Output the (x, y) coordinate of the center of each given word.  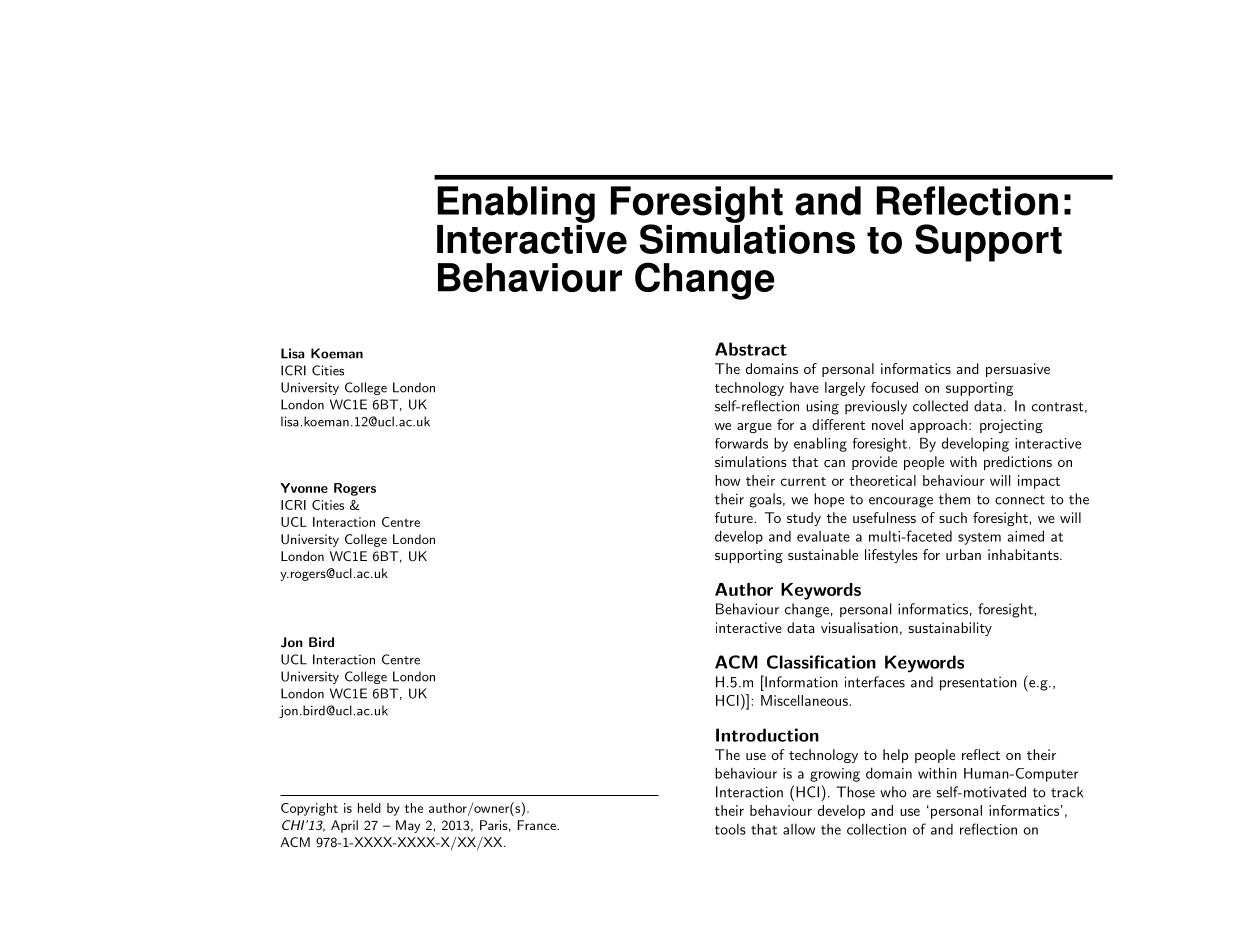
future (735, 517)
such (953, 517)
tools (730, 829)
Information (800, 681)
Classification (821, 662)
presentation (978, 683)
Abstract (751, 349)
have (804, 387)
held (369, 808)
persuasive (1018, 370)
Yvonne (304, 488)
